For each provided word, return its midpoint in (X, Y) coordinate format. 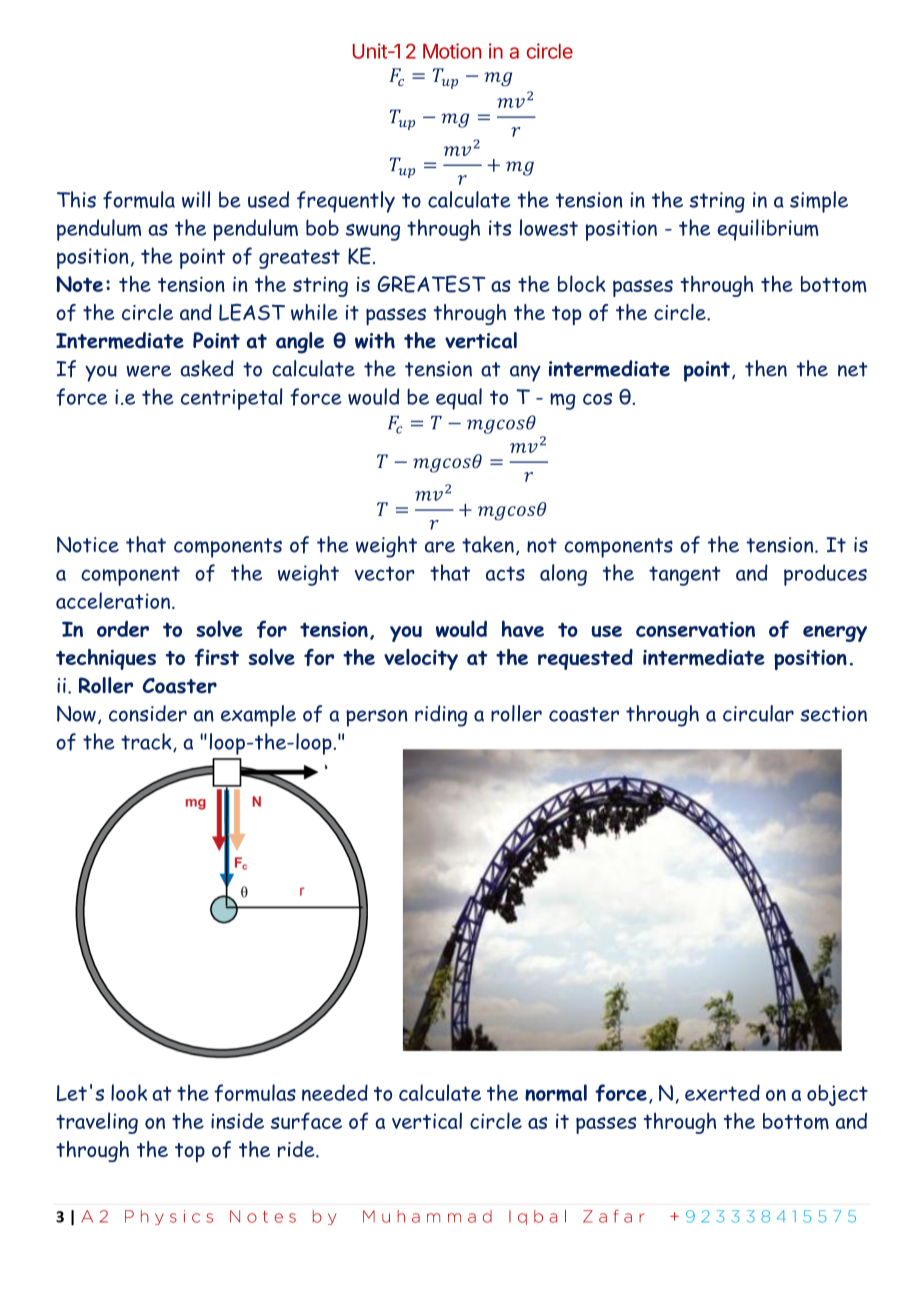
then (766, 368)
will (196, 199)
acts (505, 573)
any (525, 373)
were (149, 371)
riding (441, 716)
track (147, 742)
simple (819, 202)
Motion (452, 51)
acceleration (113, 600)
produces (825, 575)
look (129, 1092)
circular (758, 713)
